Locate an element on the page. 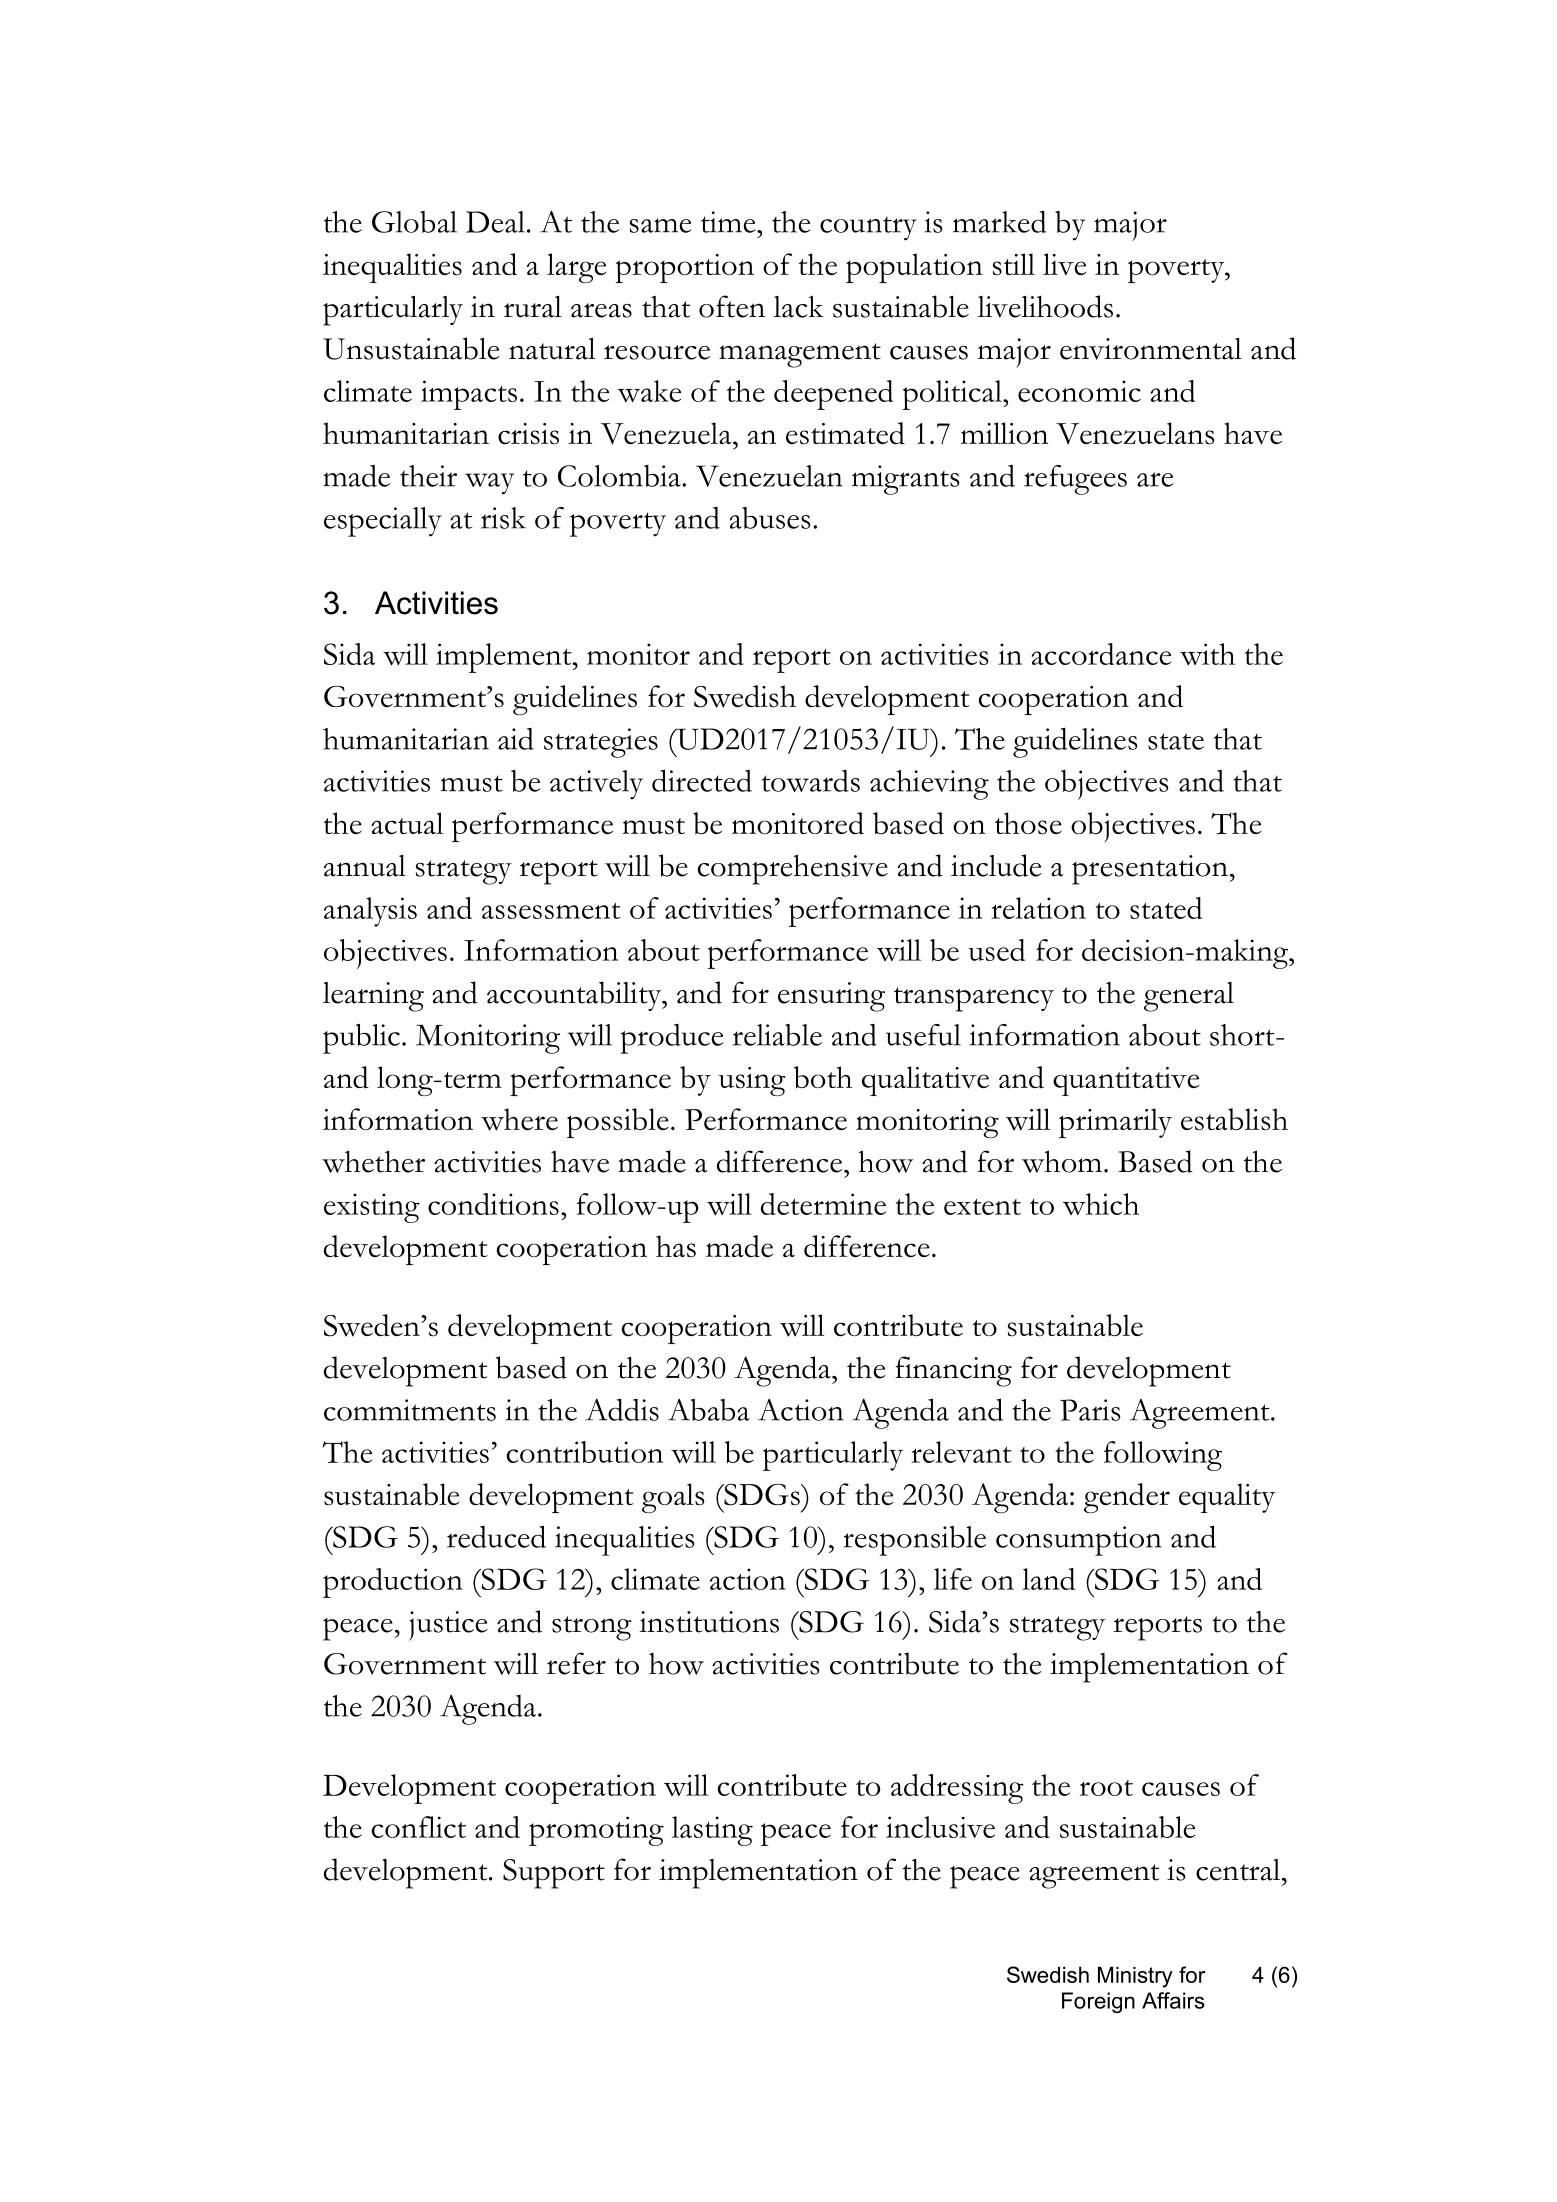  Support is located at coordinates (554, 1874).
